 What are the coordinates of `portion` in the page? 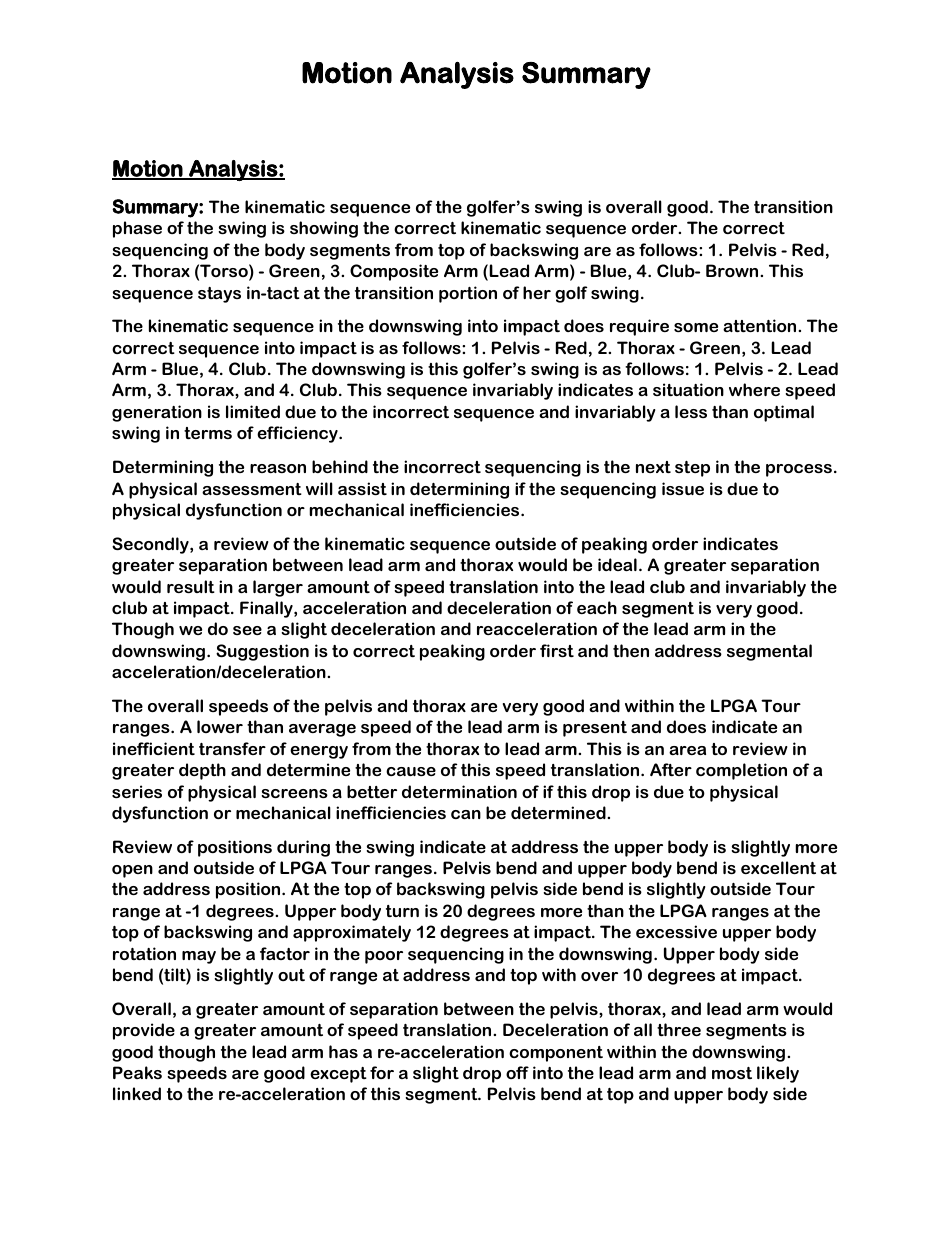 It's located at (468, 294).
